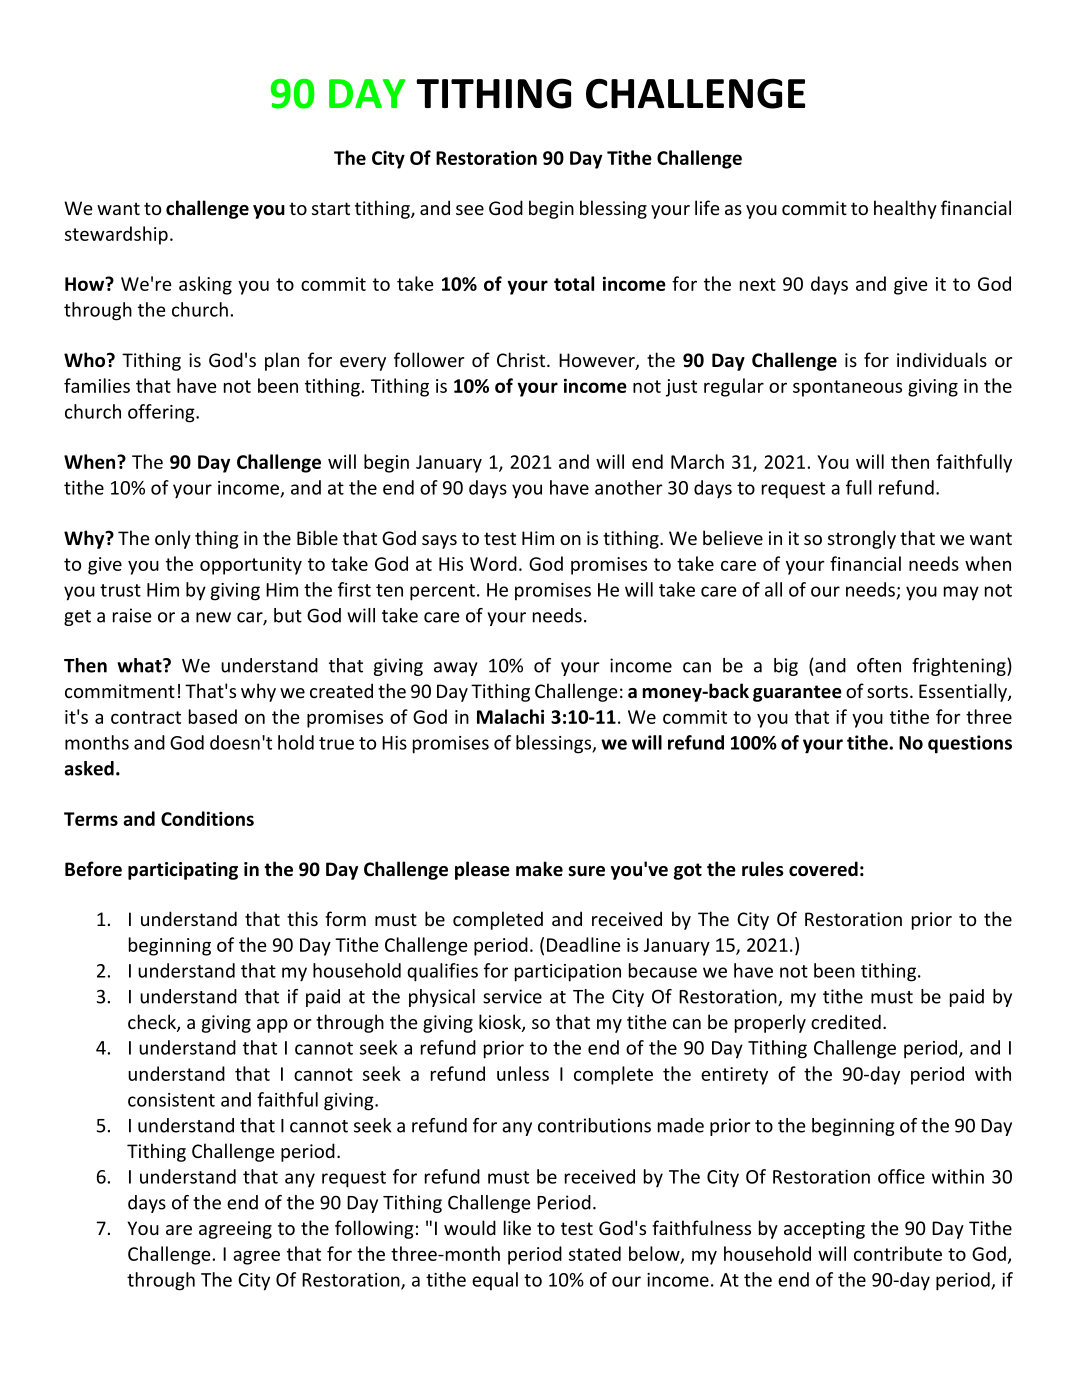  Describe the element at coordinates (116, 235) in the screenshot. I see `stewardship` at that location.
